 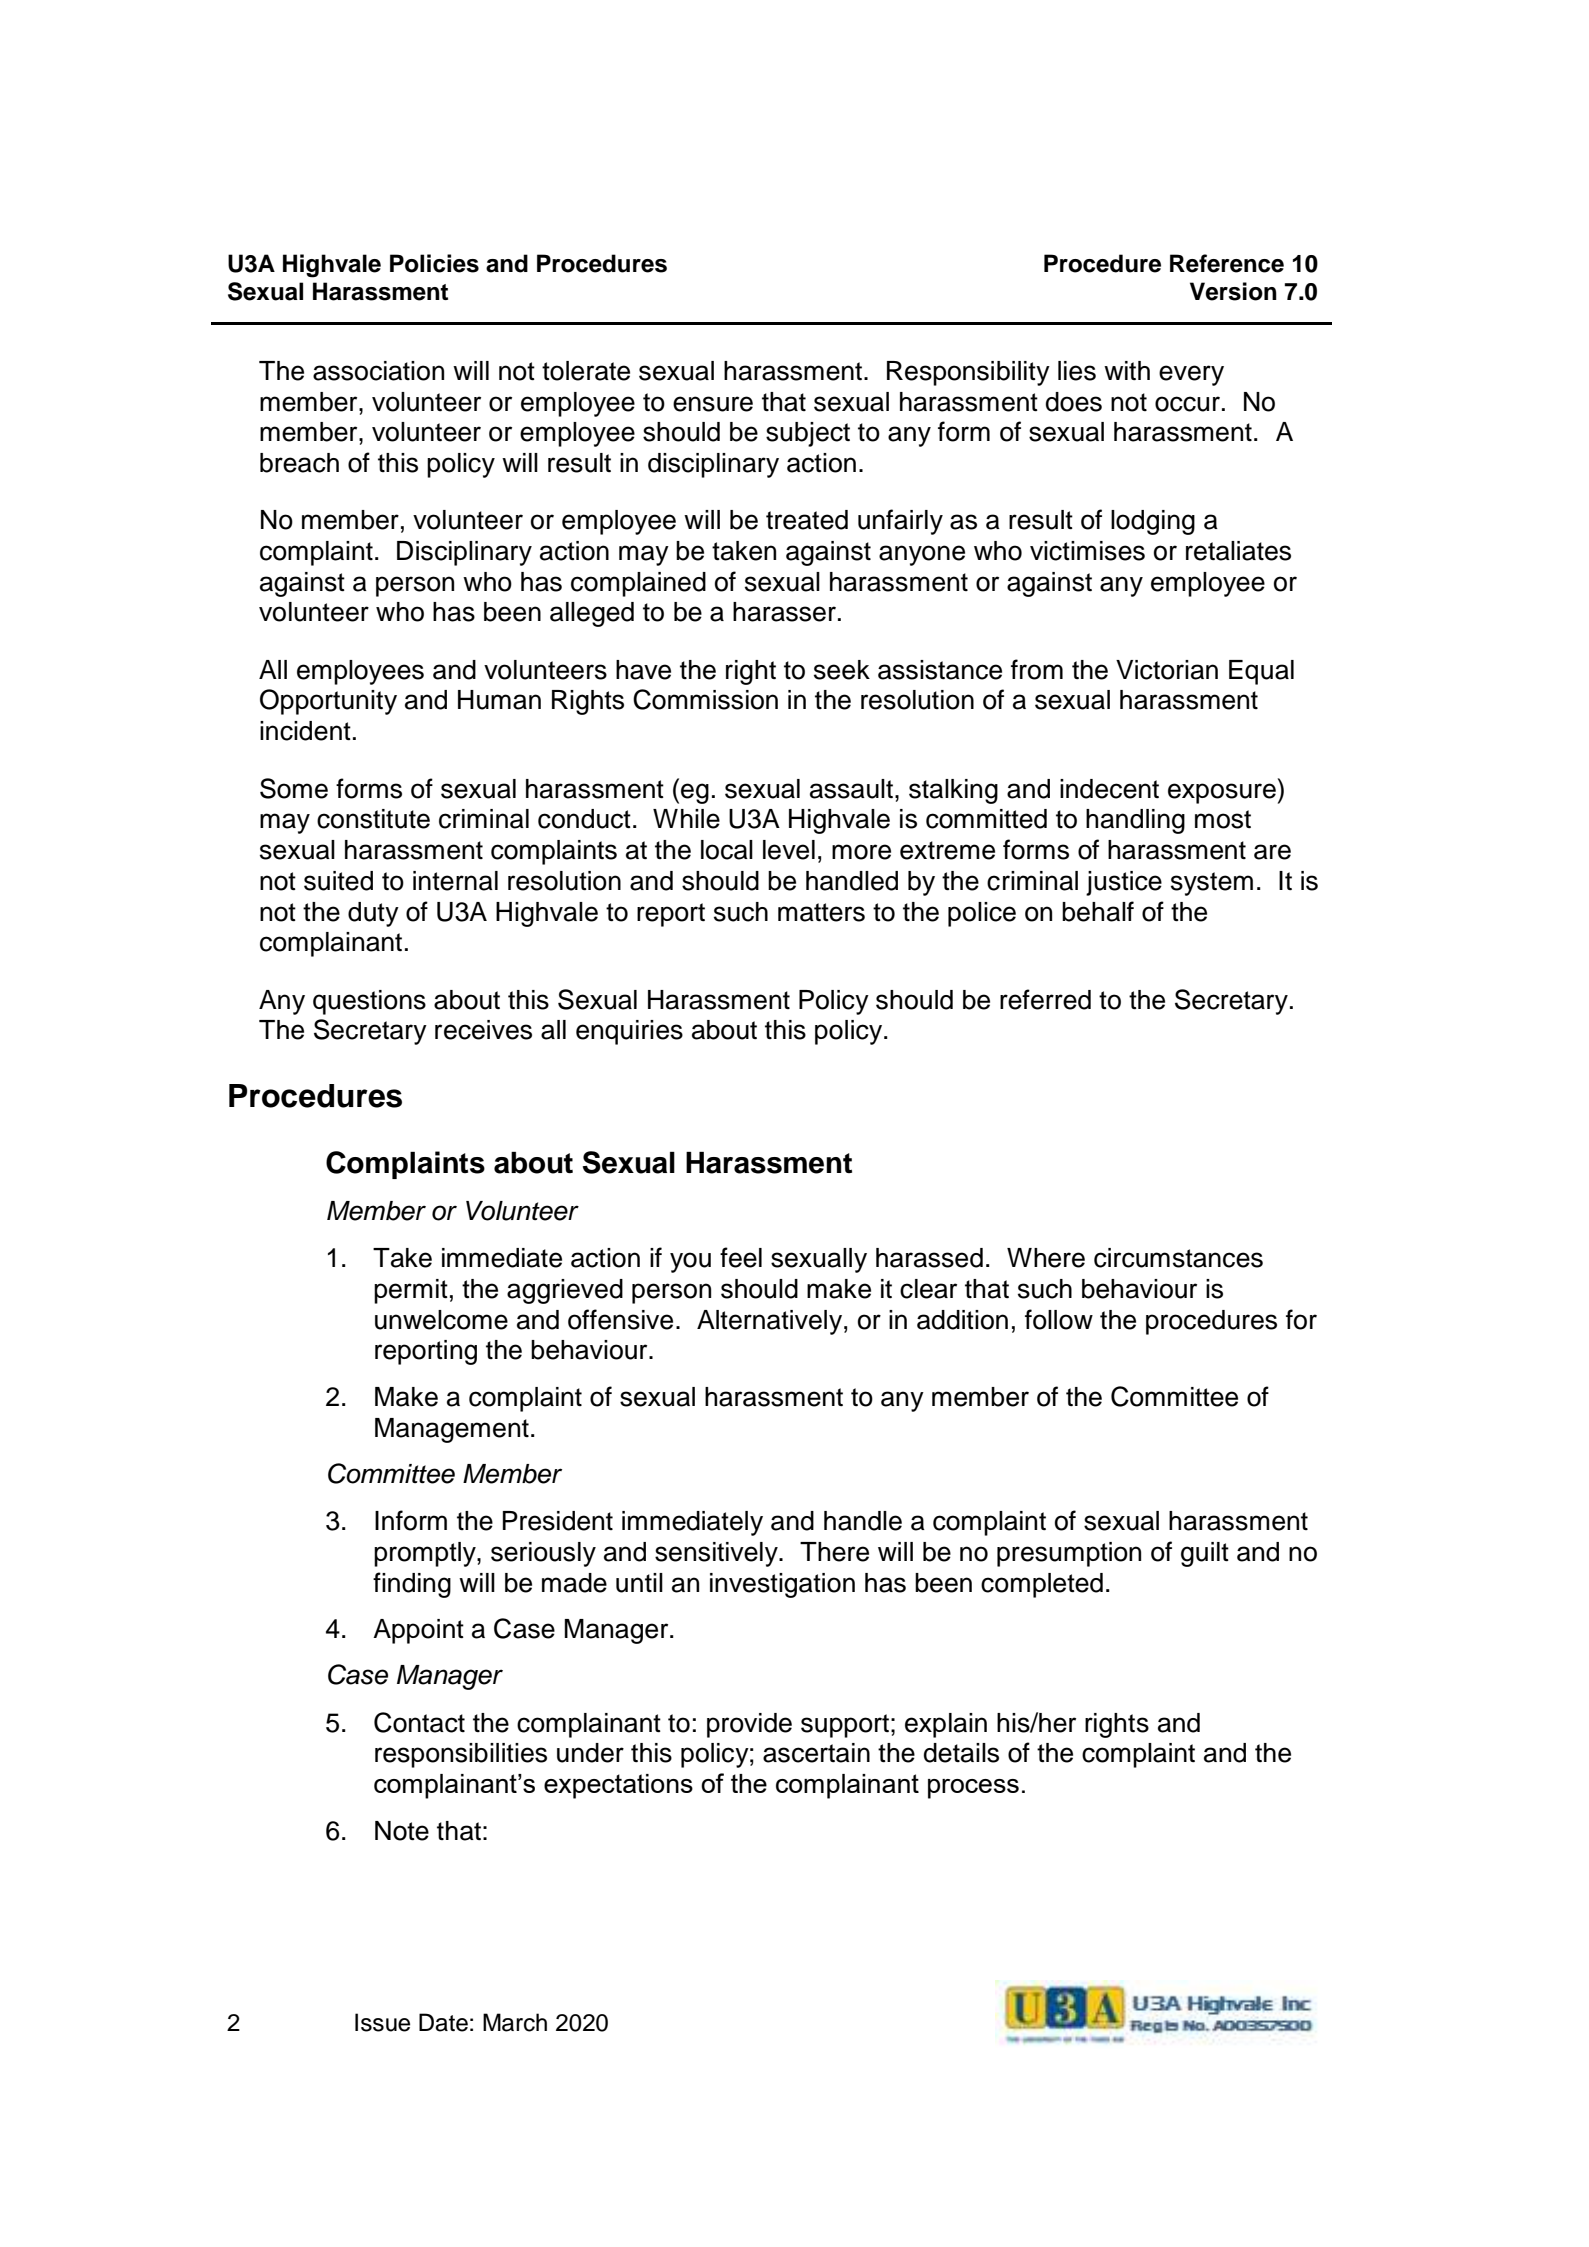 I want to click on Policies, so click(x=434, y=263).
